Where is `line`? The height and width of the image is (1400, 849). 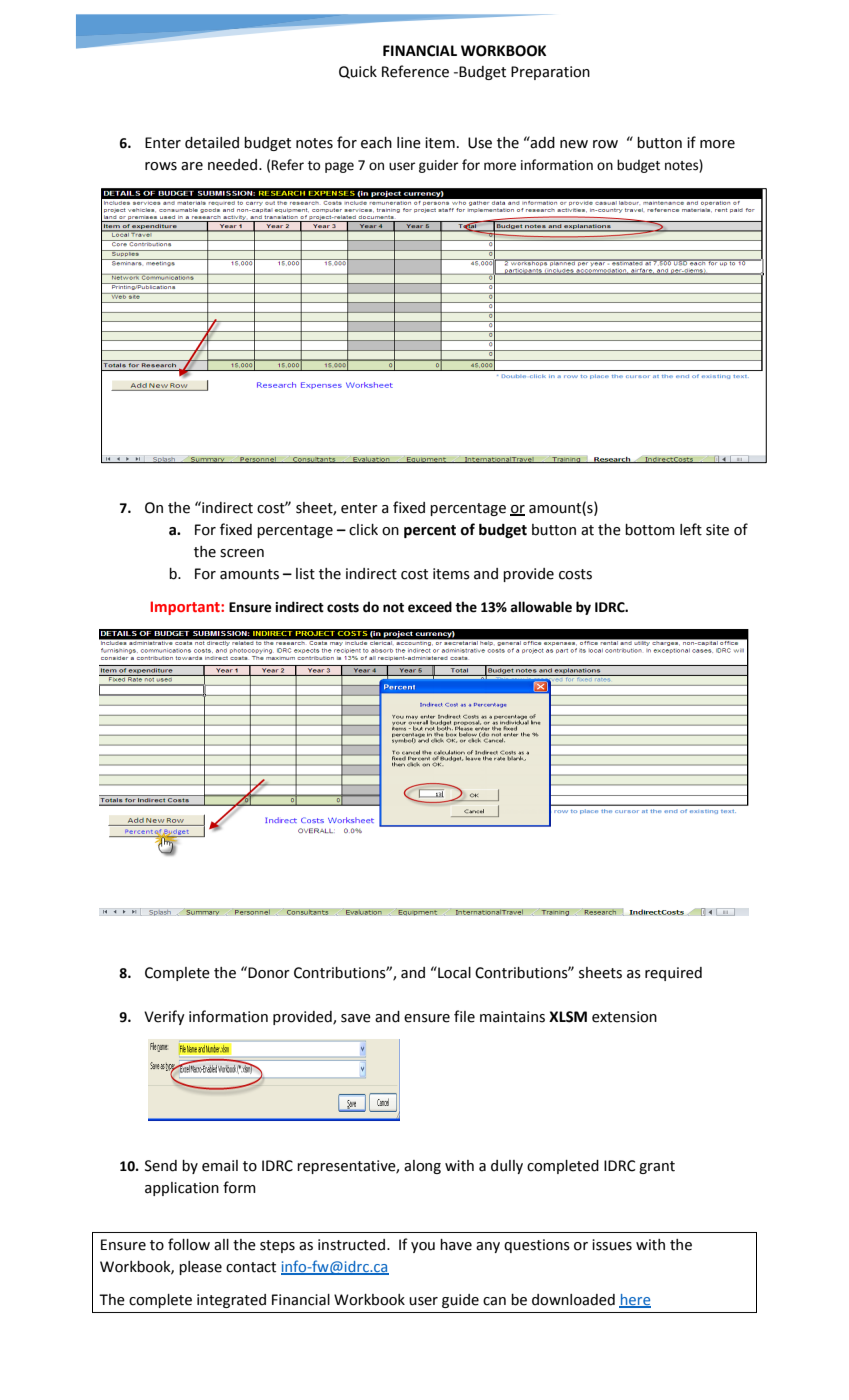 line is located at coordinates (409, 143).
